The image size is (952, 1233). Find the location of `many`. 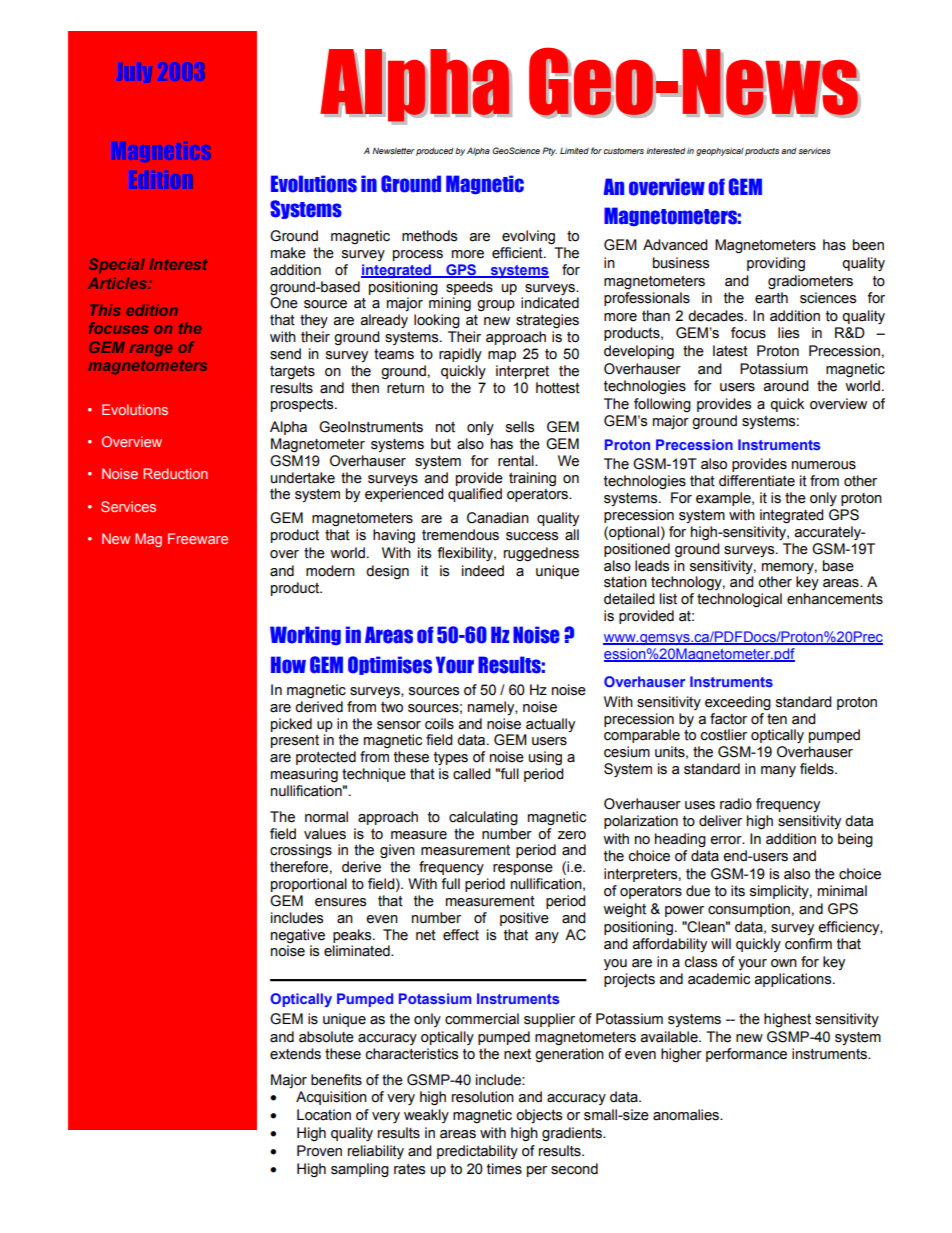

many is located at coordinates (778, 771).
